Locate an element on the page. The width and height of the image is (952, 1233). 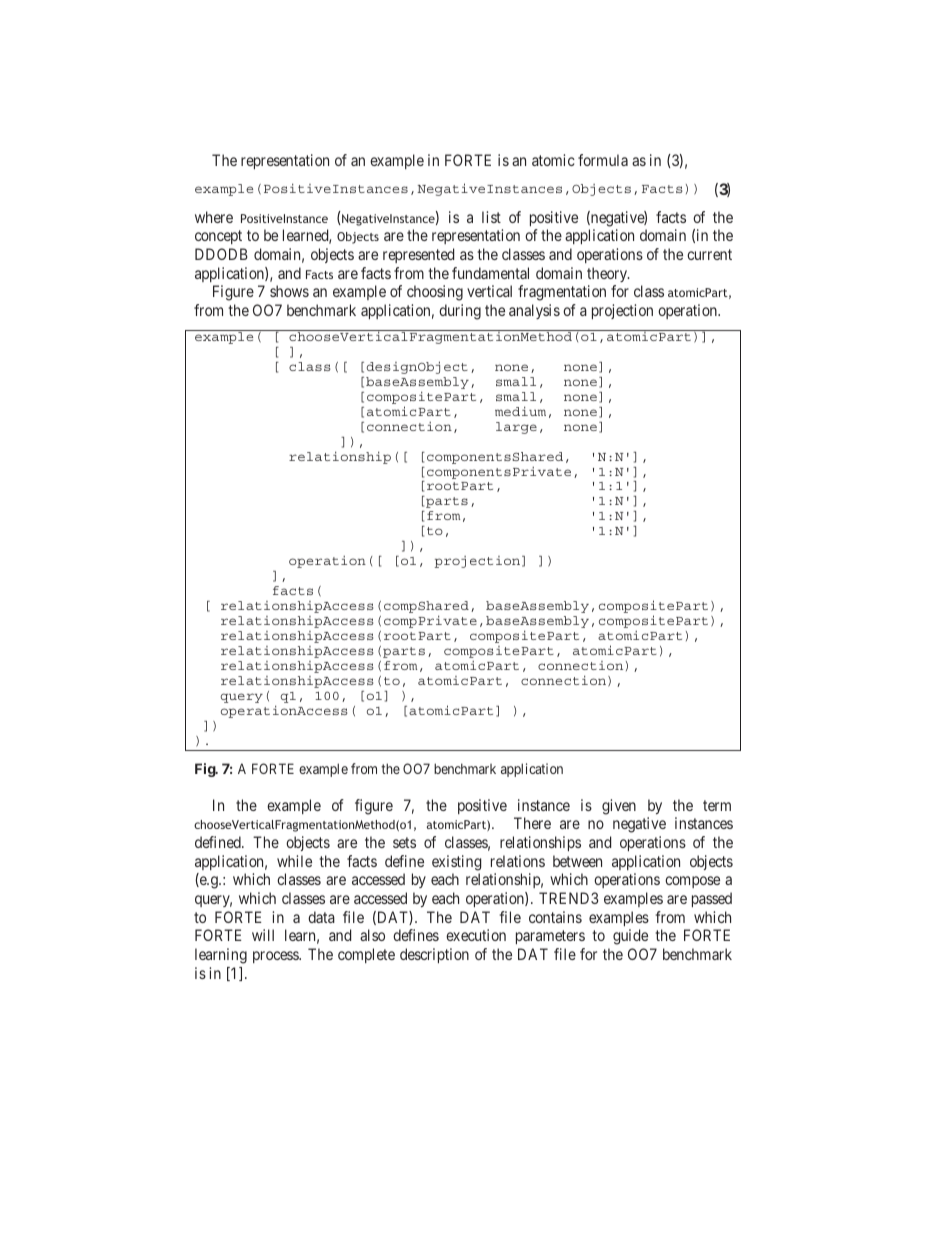
where is located at coordinates (214, 217).
